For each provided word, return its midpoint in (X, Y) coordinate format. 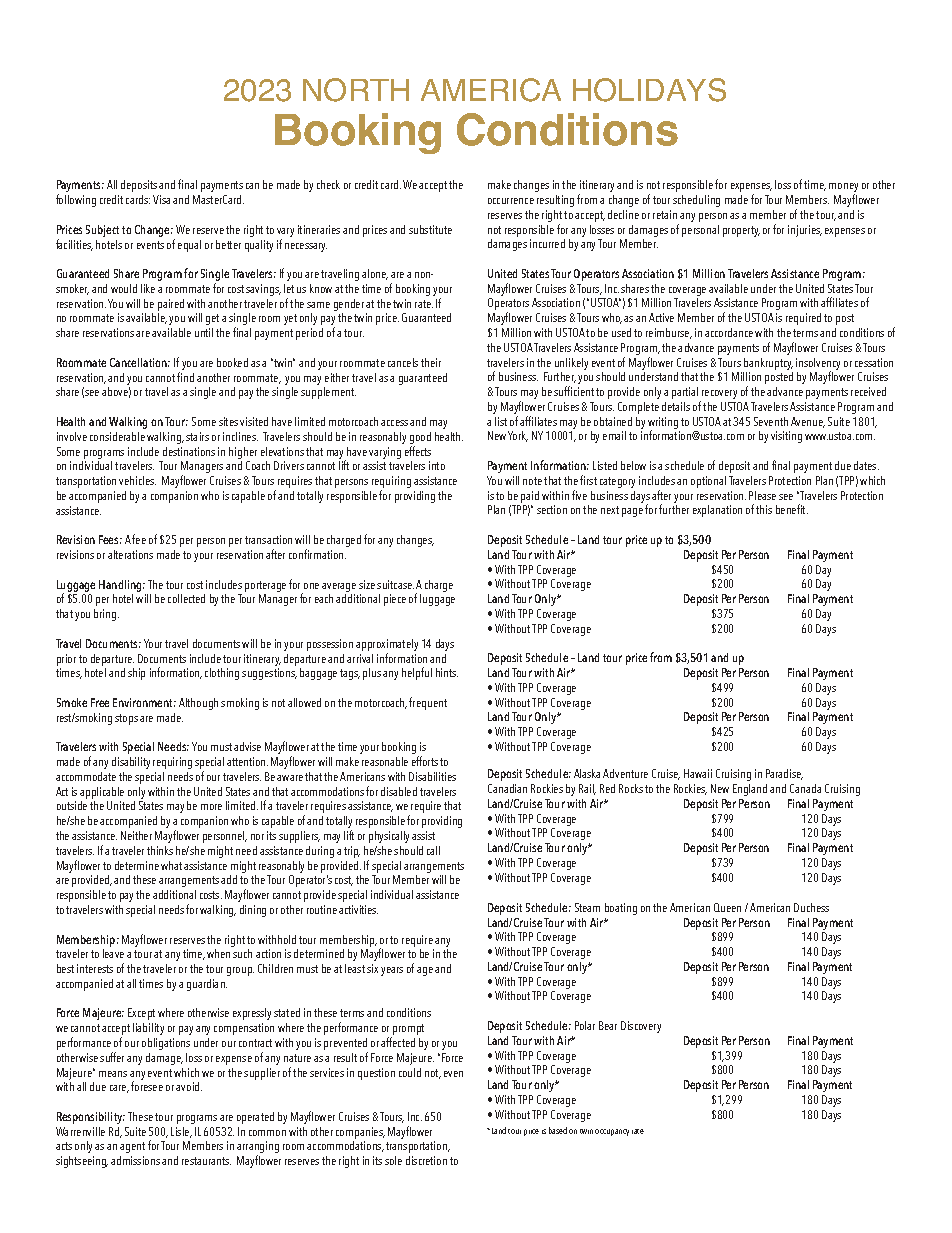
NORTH (356, 90)
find (185, 377)
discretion (426, 1160)
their (431, 362)
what (171, 865)
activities (358, 909)
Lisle (181, 1132)
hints (447, 672)
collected (186, 598)
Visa (161, 199)
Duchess (811, 907)
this (764, 509)
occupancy (612, 1132)
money (843, 189)
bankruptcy (768, 365)
